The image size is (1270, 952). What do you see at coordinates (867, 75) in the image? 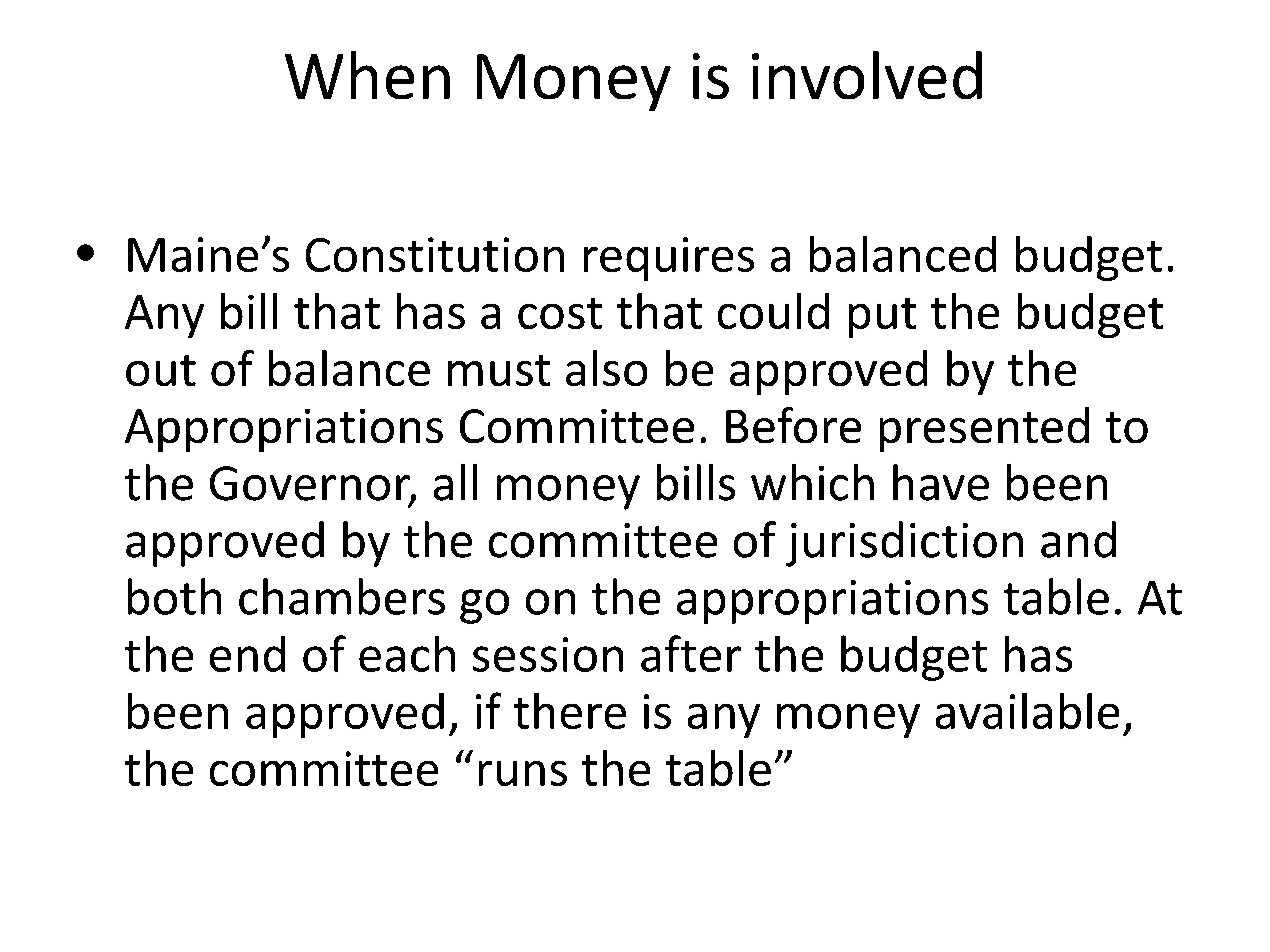
I see `involved` at bounding box center [867, 75].
